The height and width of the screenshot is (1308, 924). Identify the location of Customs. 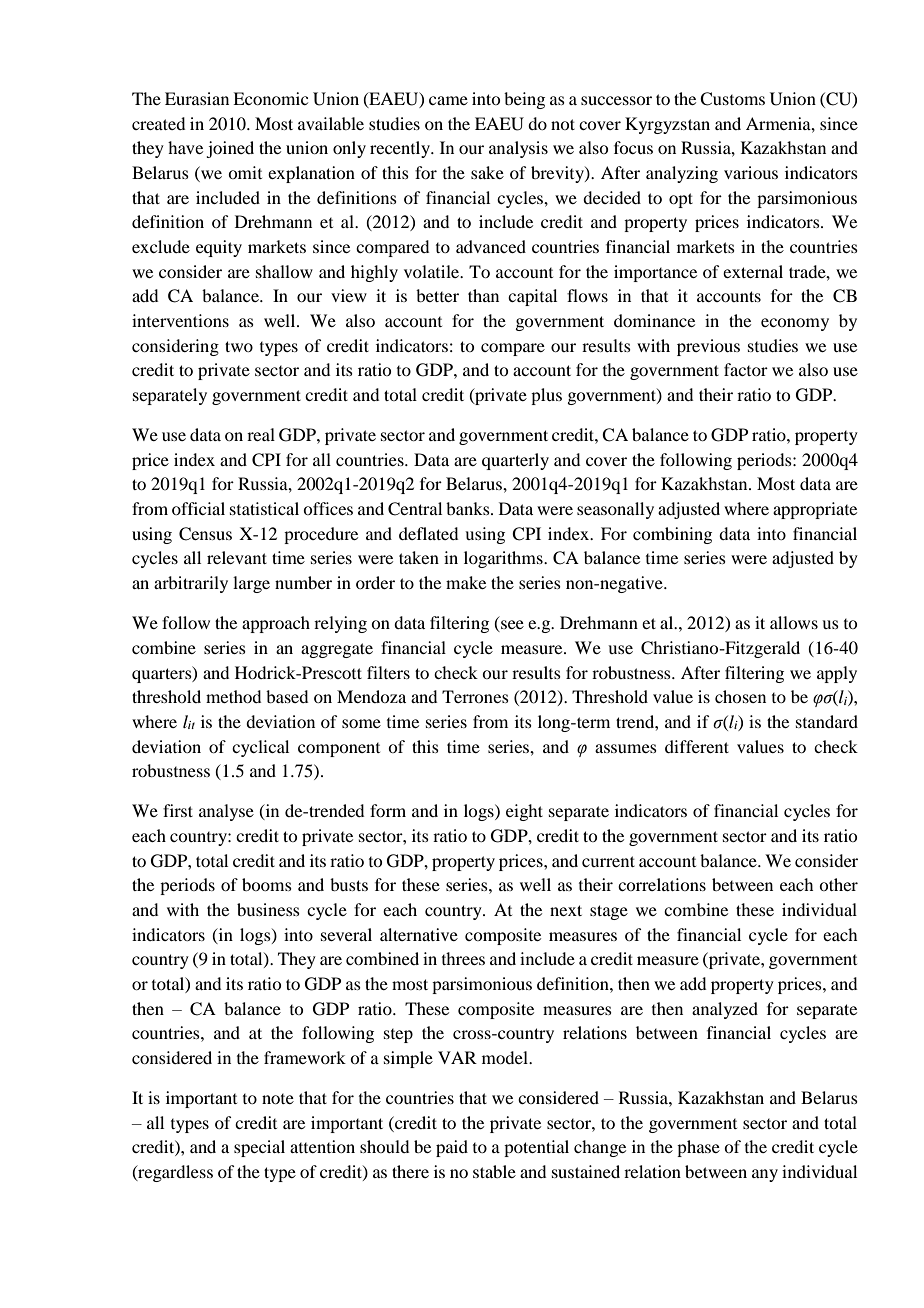
(732, 99).
